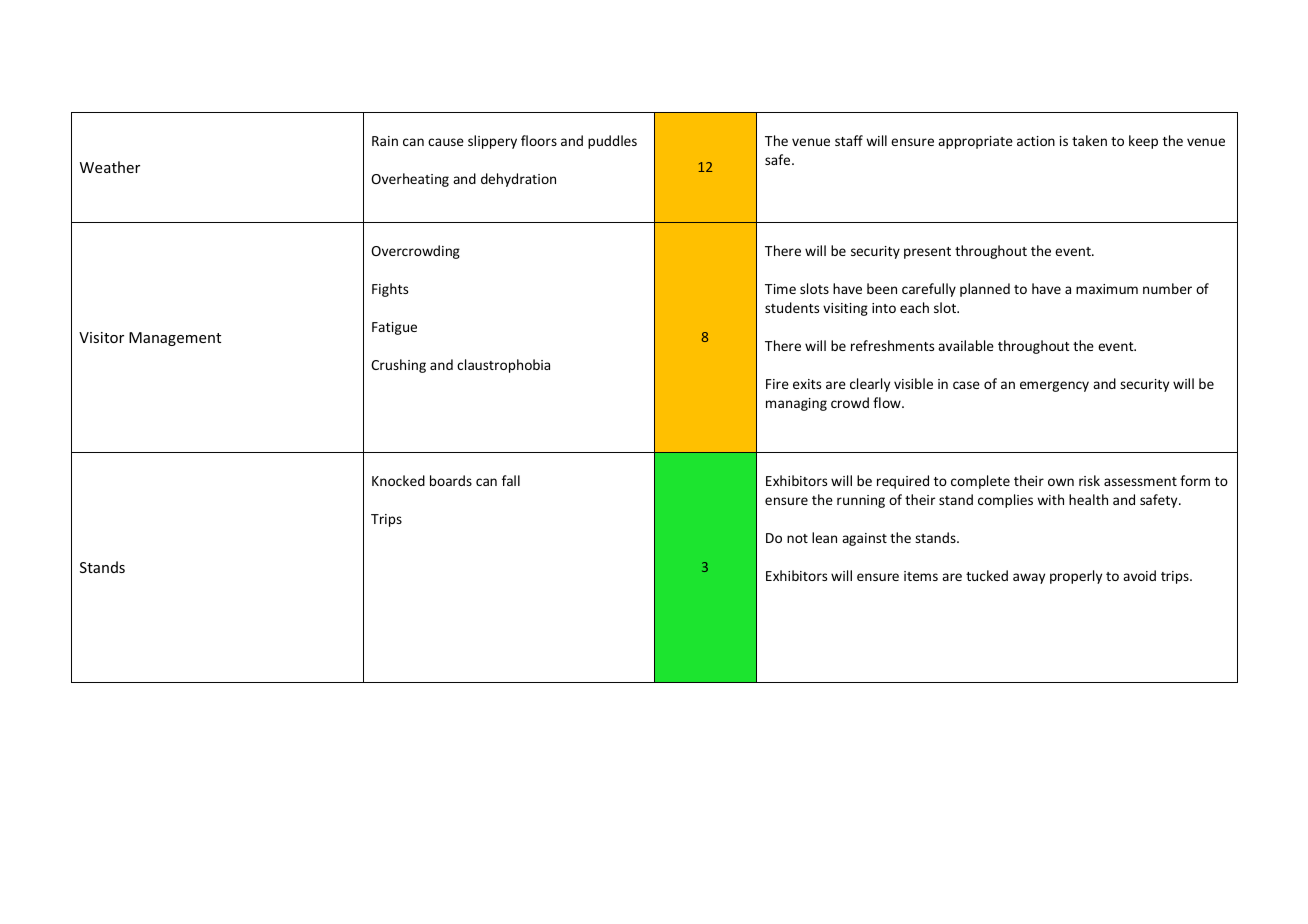 The width and height of the screenshot is (1308, 924). Describe the element at coordinates (797, 538) in the screenshot. I see `not` at that location.
